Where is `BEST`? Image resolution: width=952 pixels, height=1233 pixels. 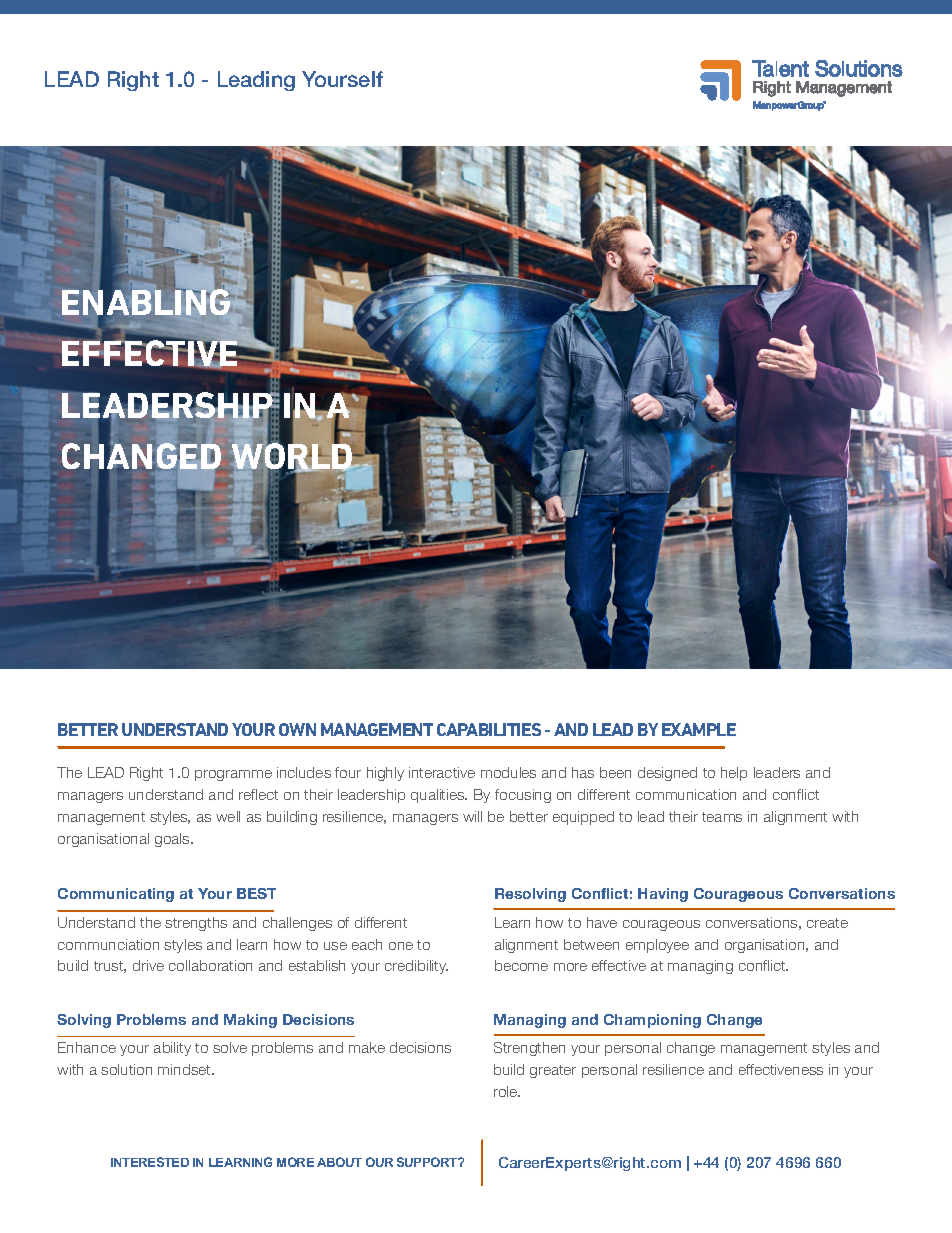
BEST is located at coordinates (256, 893).
